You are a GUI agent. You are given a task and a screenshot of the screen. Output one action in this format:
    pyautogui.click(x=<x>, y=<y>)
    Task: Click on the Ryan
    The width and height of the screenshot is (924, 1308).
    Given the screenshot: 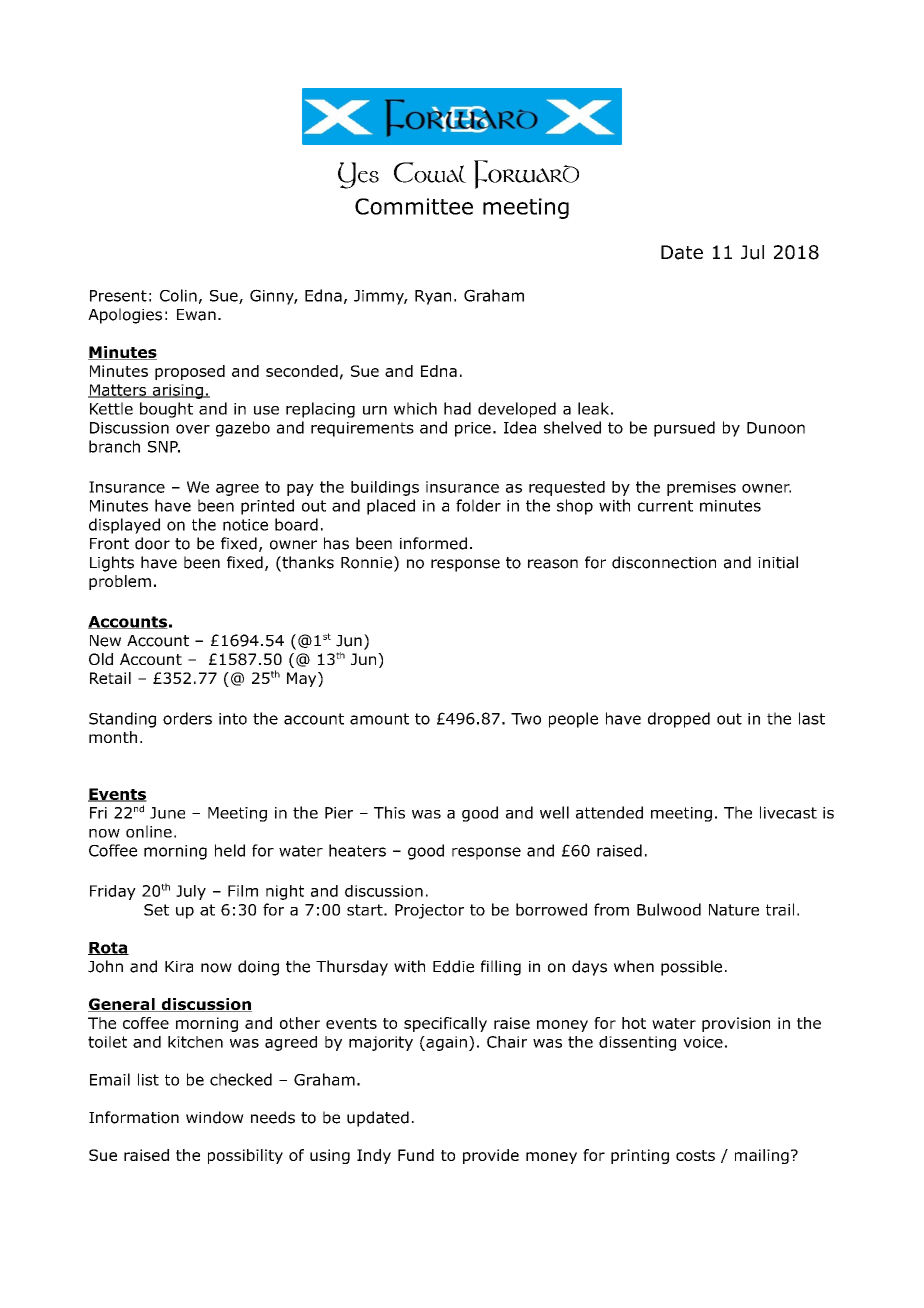 What is the action you would take?
    pyautogui.click(x=433, y=297)
